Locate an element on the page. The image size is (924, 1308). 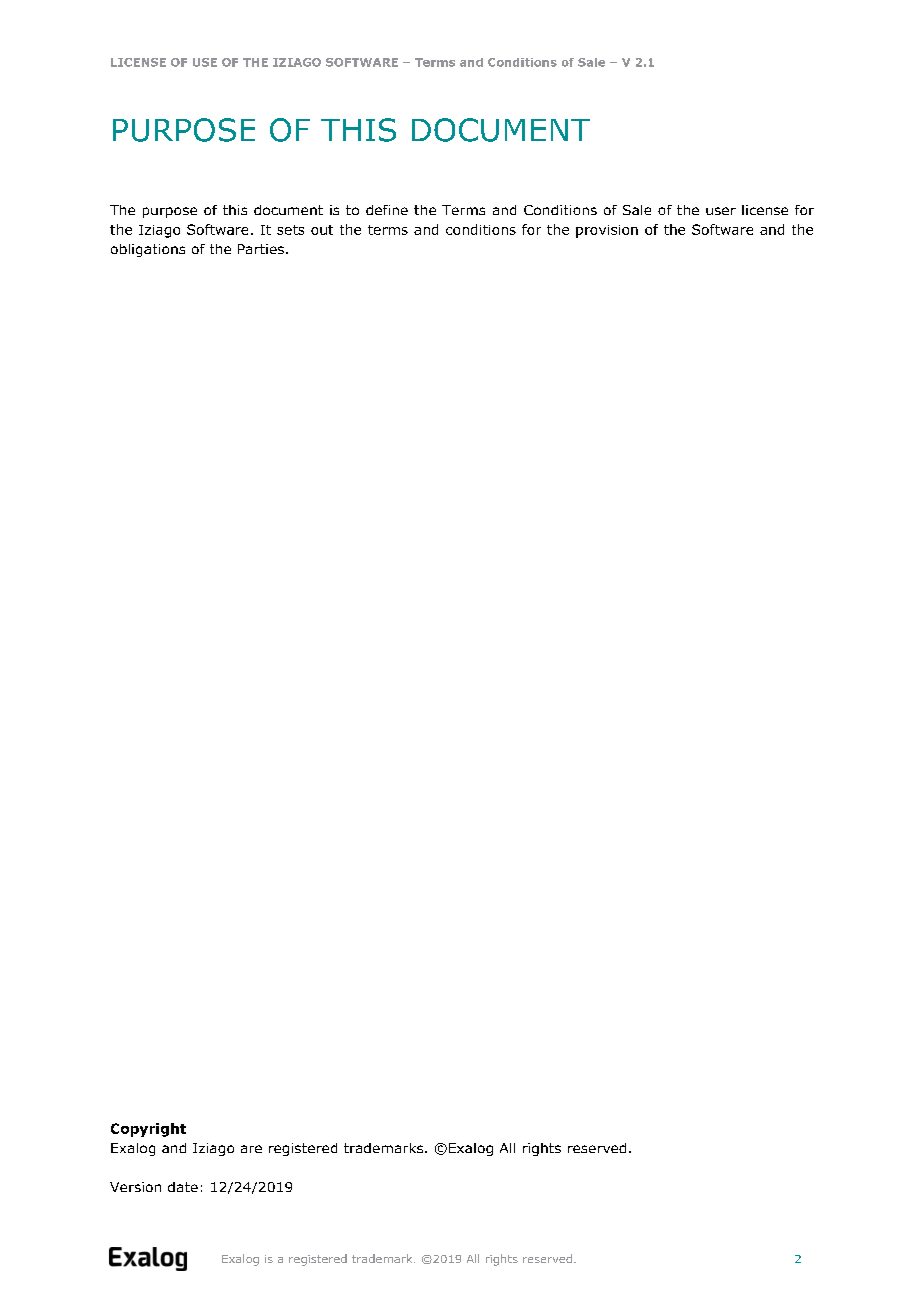
obligations is located at coordinates (148, 250).
